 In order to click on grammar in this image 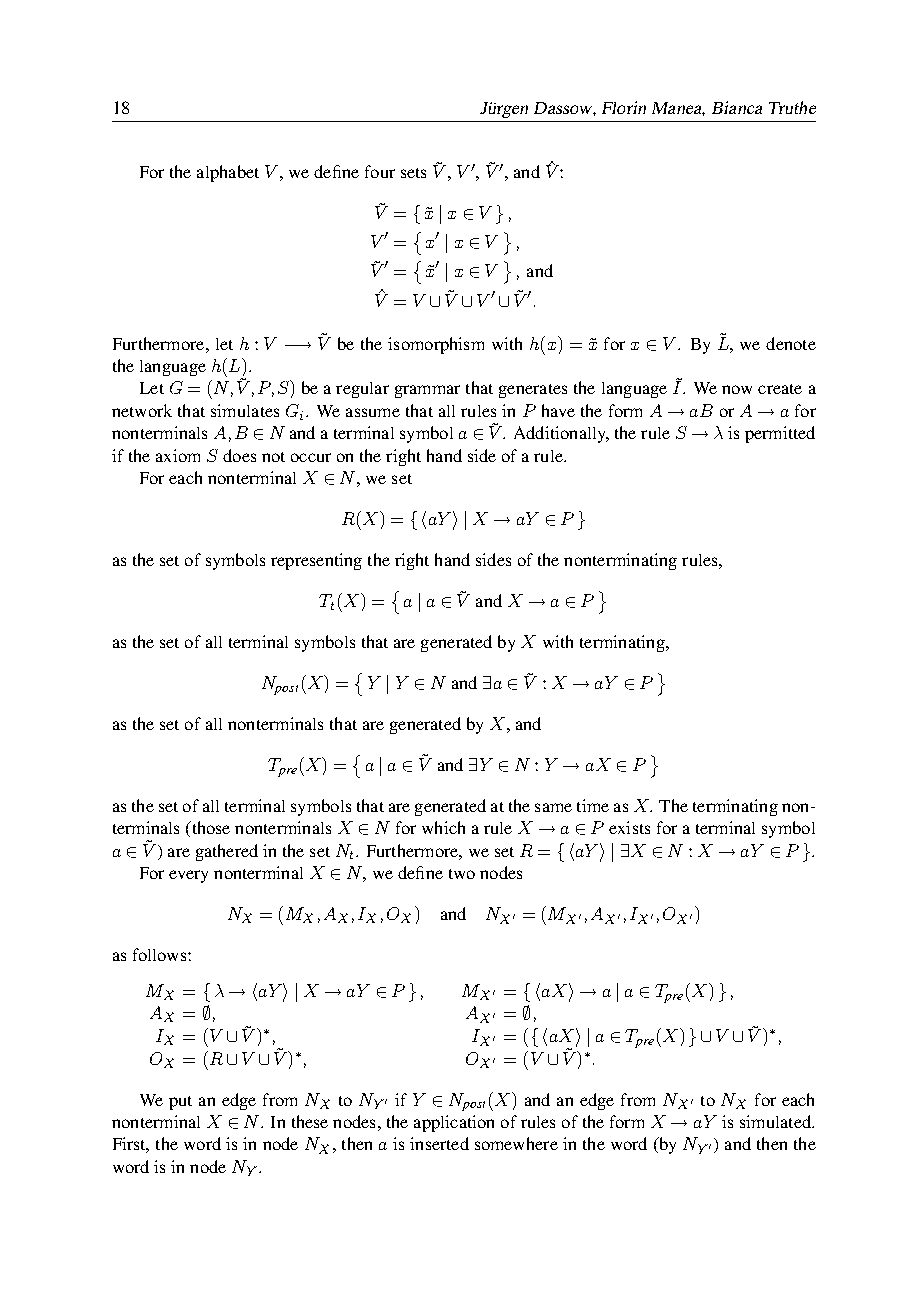, I will do `click(427, 391)`.
